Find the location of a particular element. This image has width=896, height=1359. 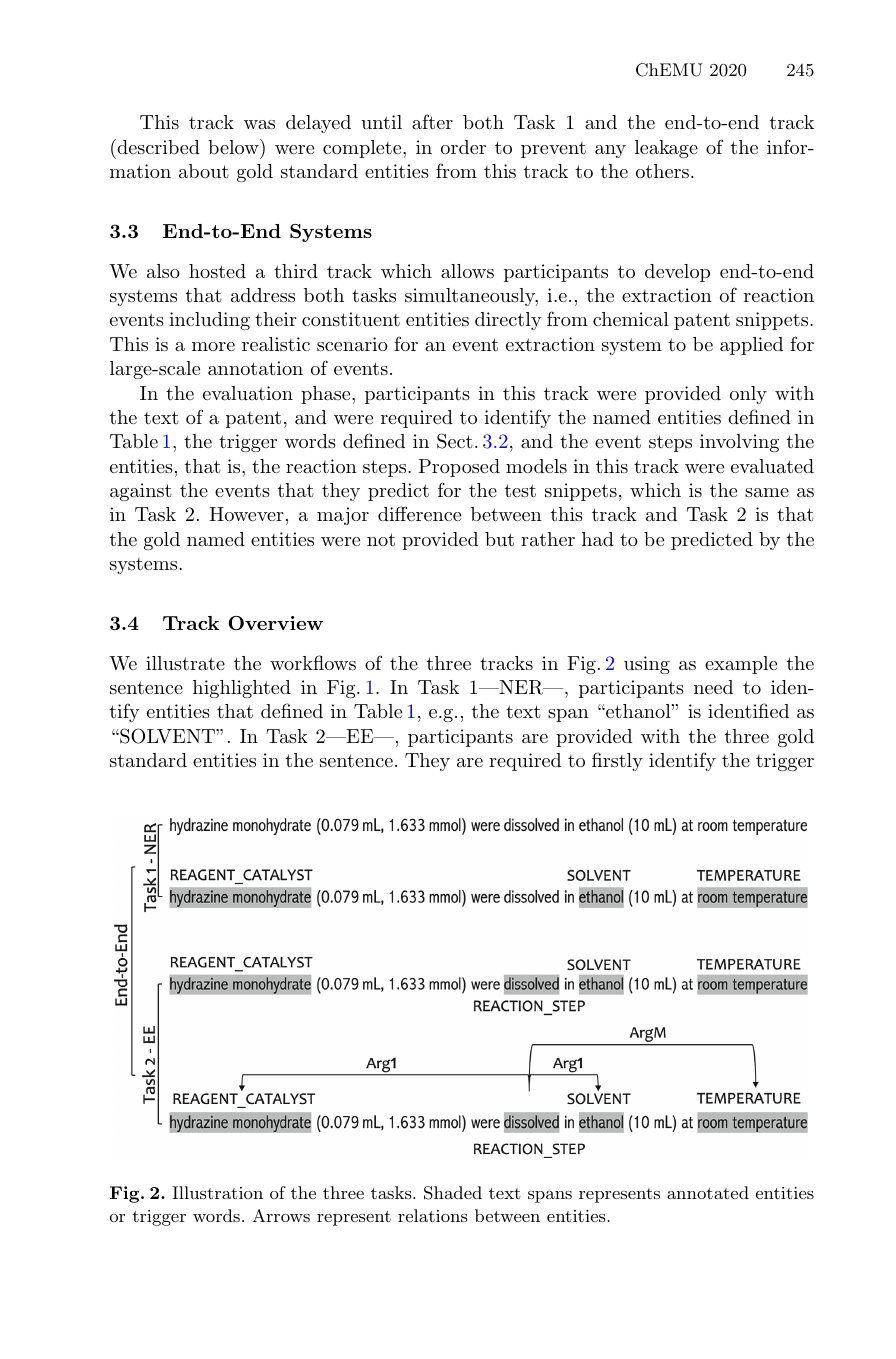

but is located at coordinates (499, 539).
